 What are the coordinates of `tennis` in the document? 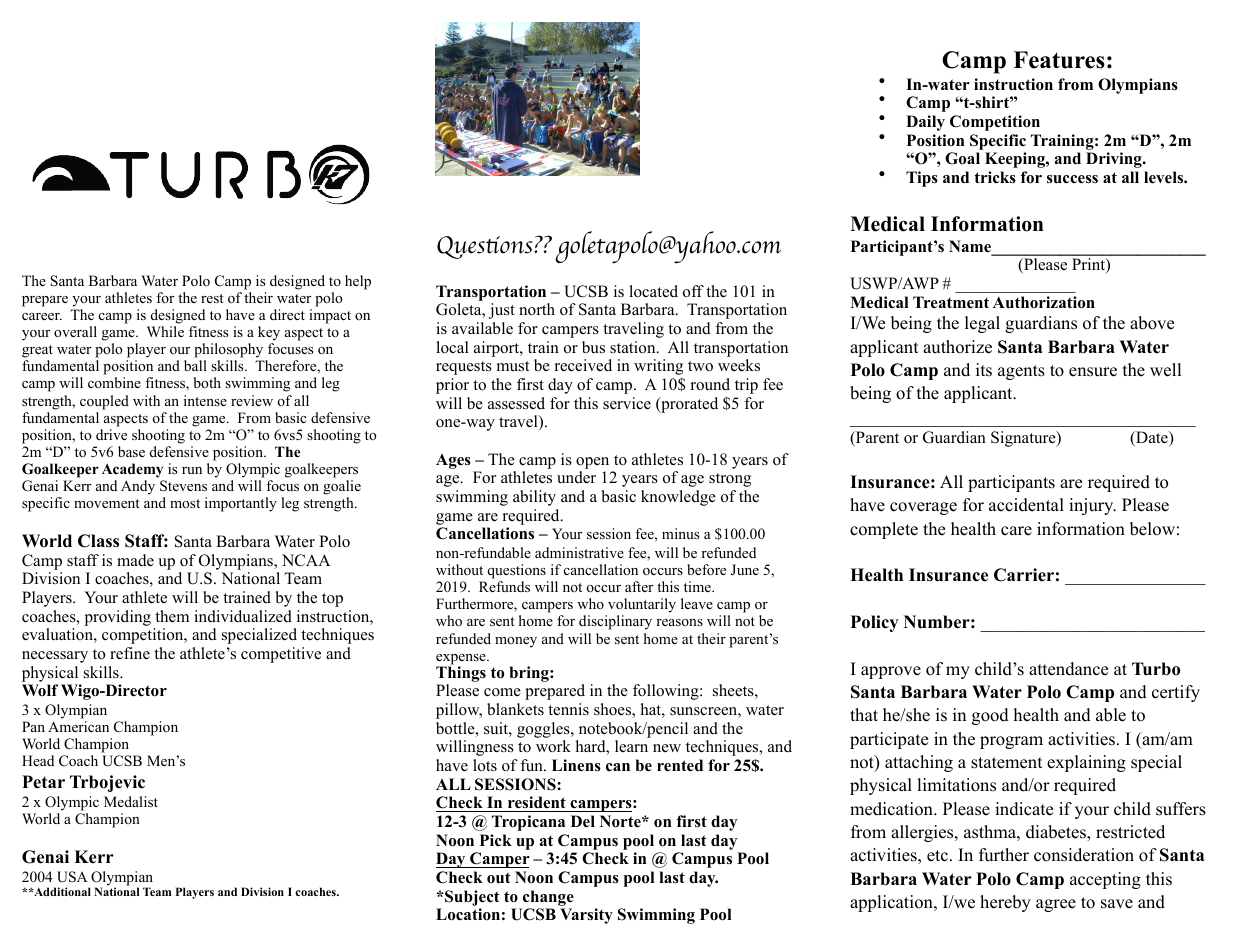 It's located at (568, 709).
